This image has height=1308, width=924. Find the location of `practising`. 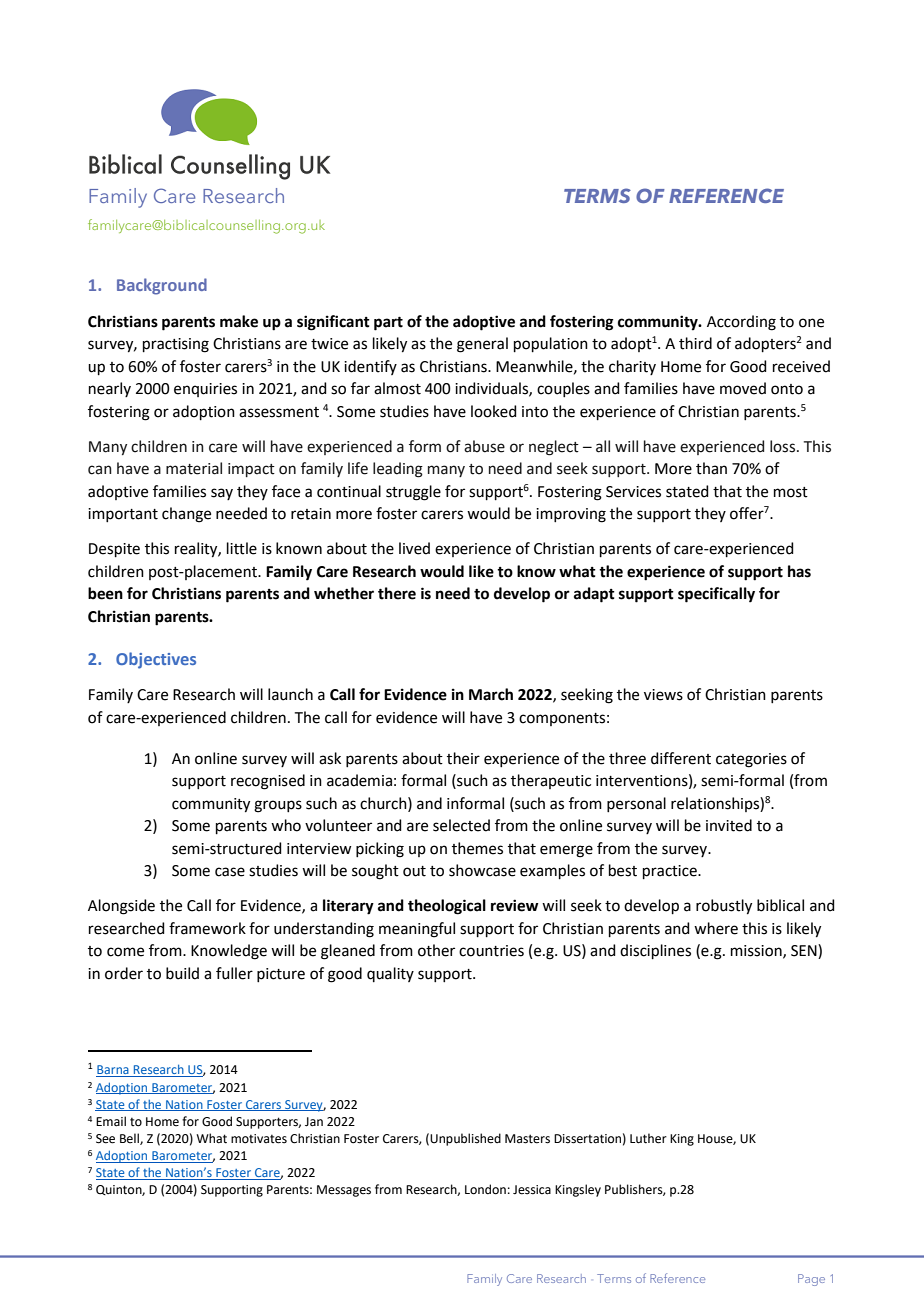

practising is located at coordinates (176, 345).
